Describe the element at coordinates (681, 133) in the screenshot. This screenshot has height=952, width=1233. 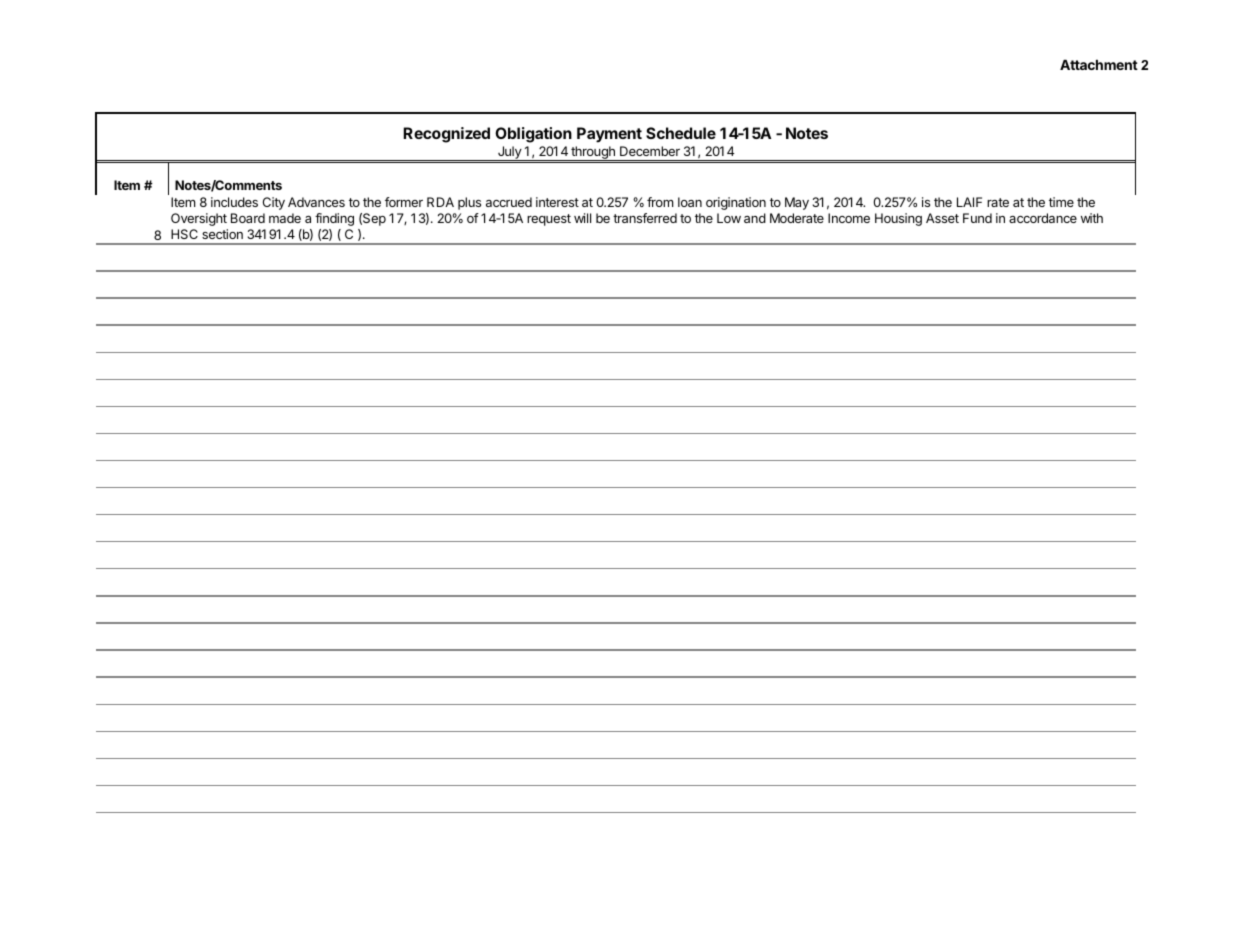
I see `Schedule` at that location.
